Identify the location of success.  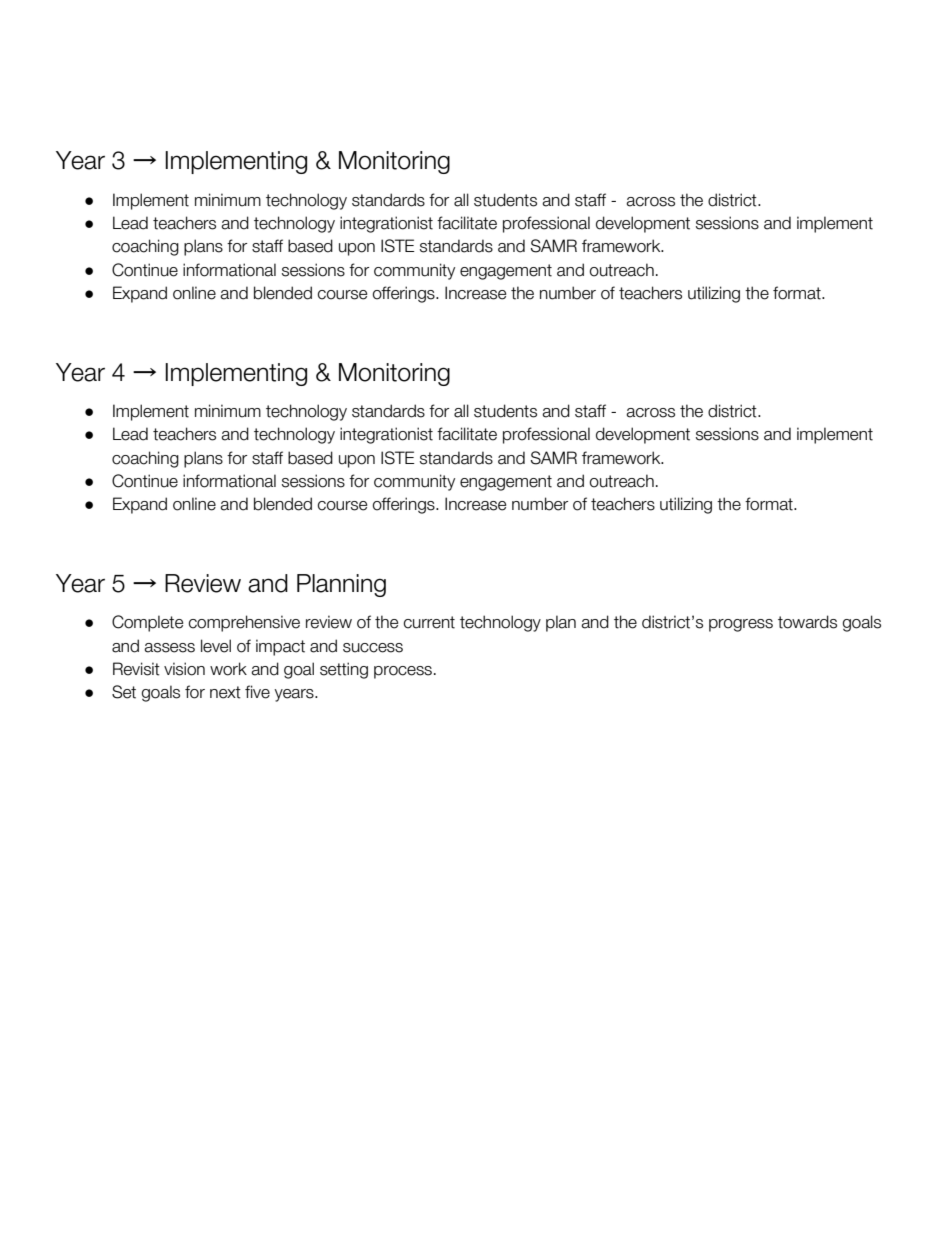
(373, 648).
